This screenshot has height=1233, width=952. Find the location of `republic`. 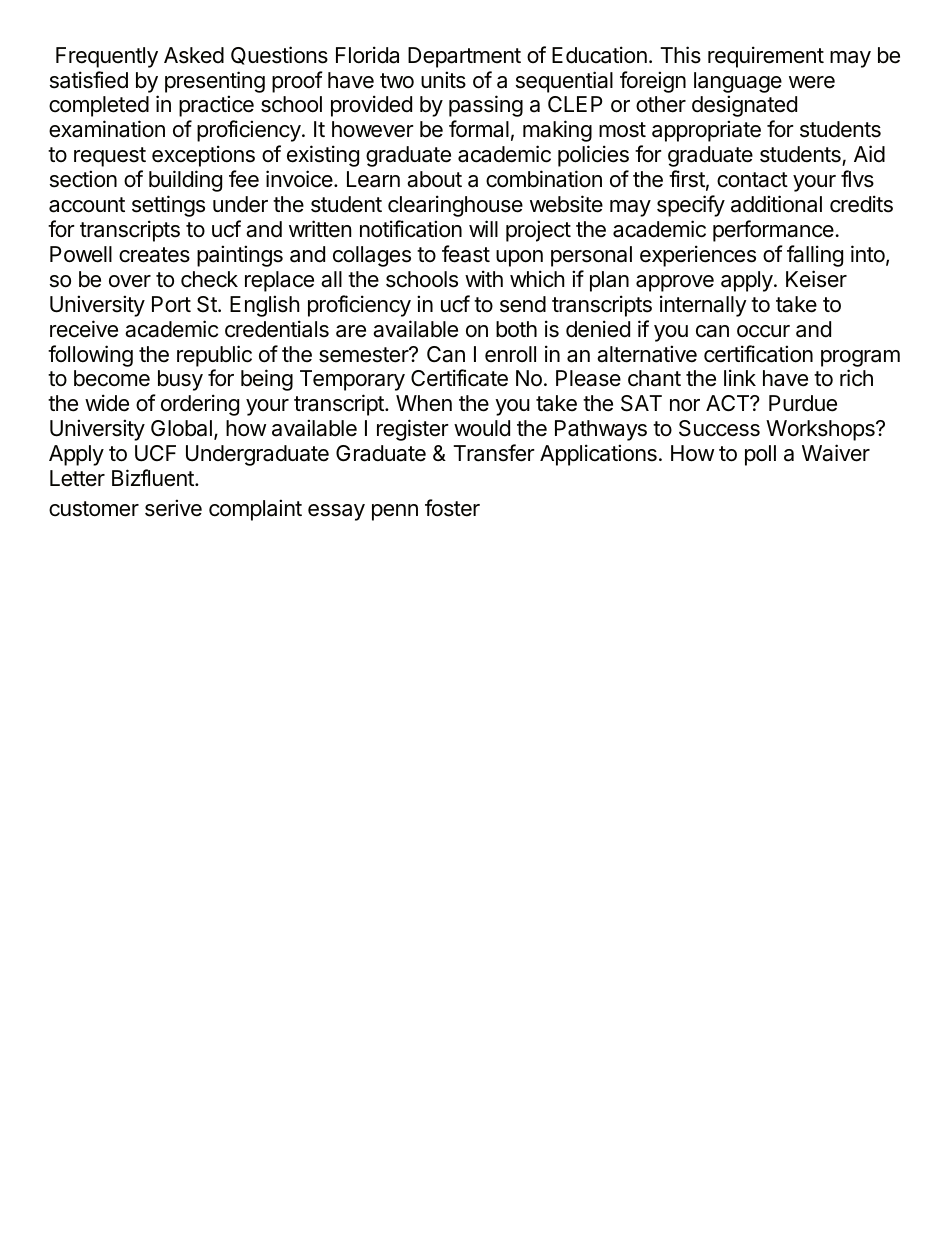

republic is located at coordinates (214, 356).
